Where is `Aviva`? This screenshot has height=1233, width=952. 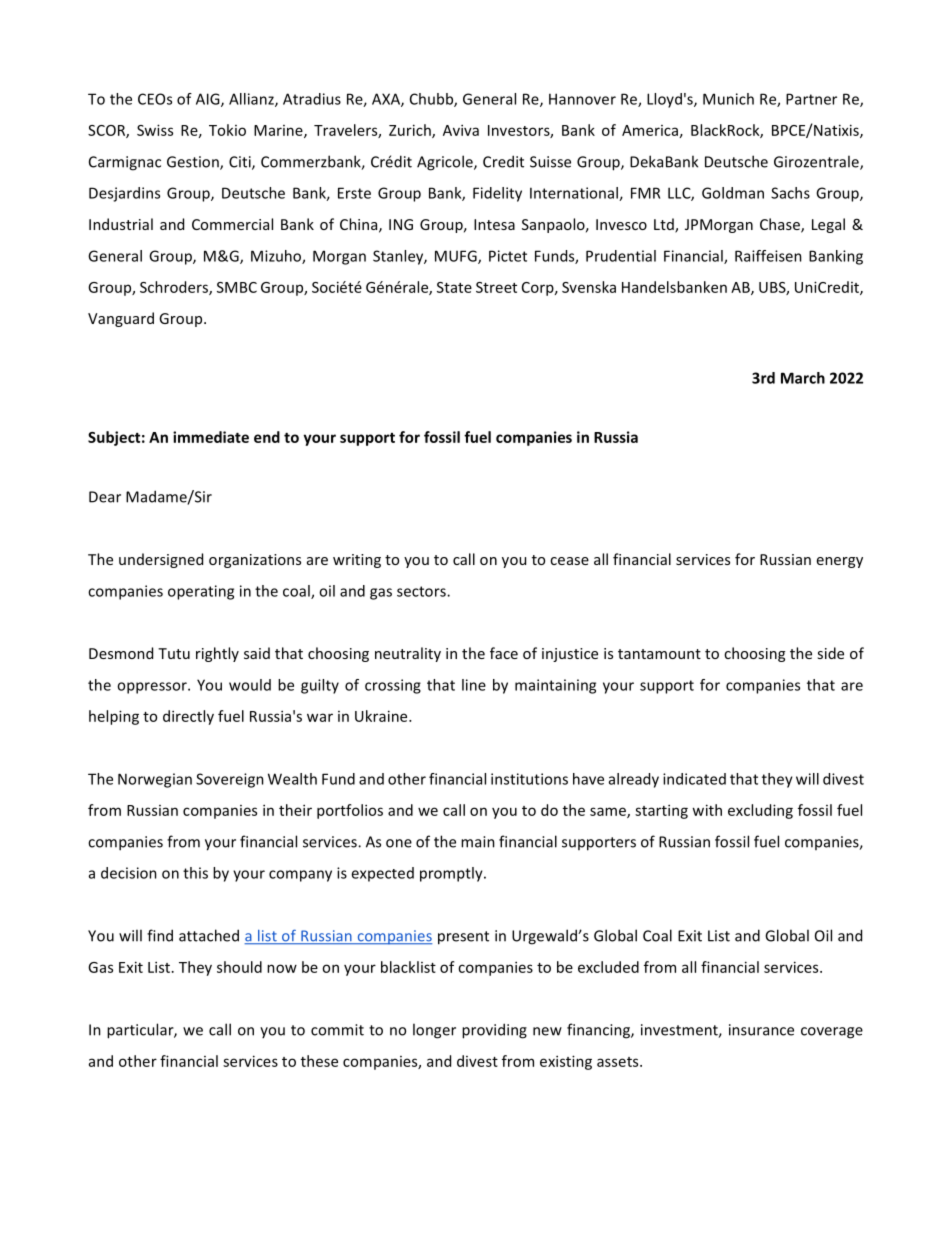
Aviva is located at coordinates (461, 130).
